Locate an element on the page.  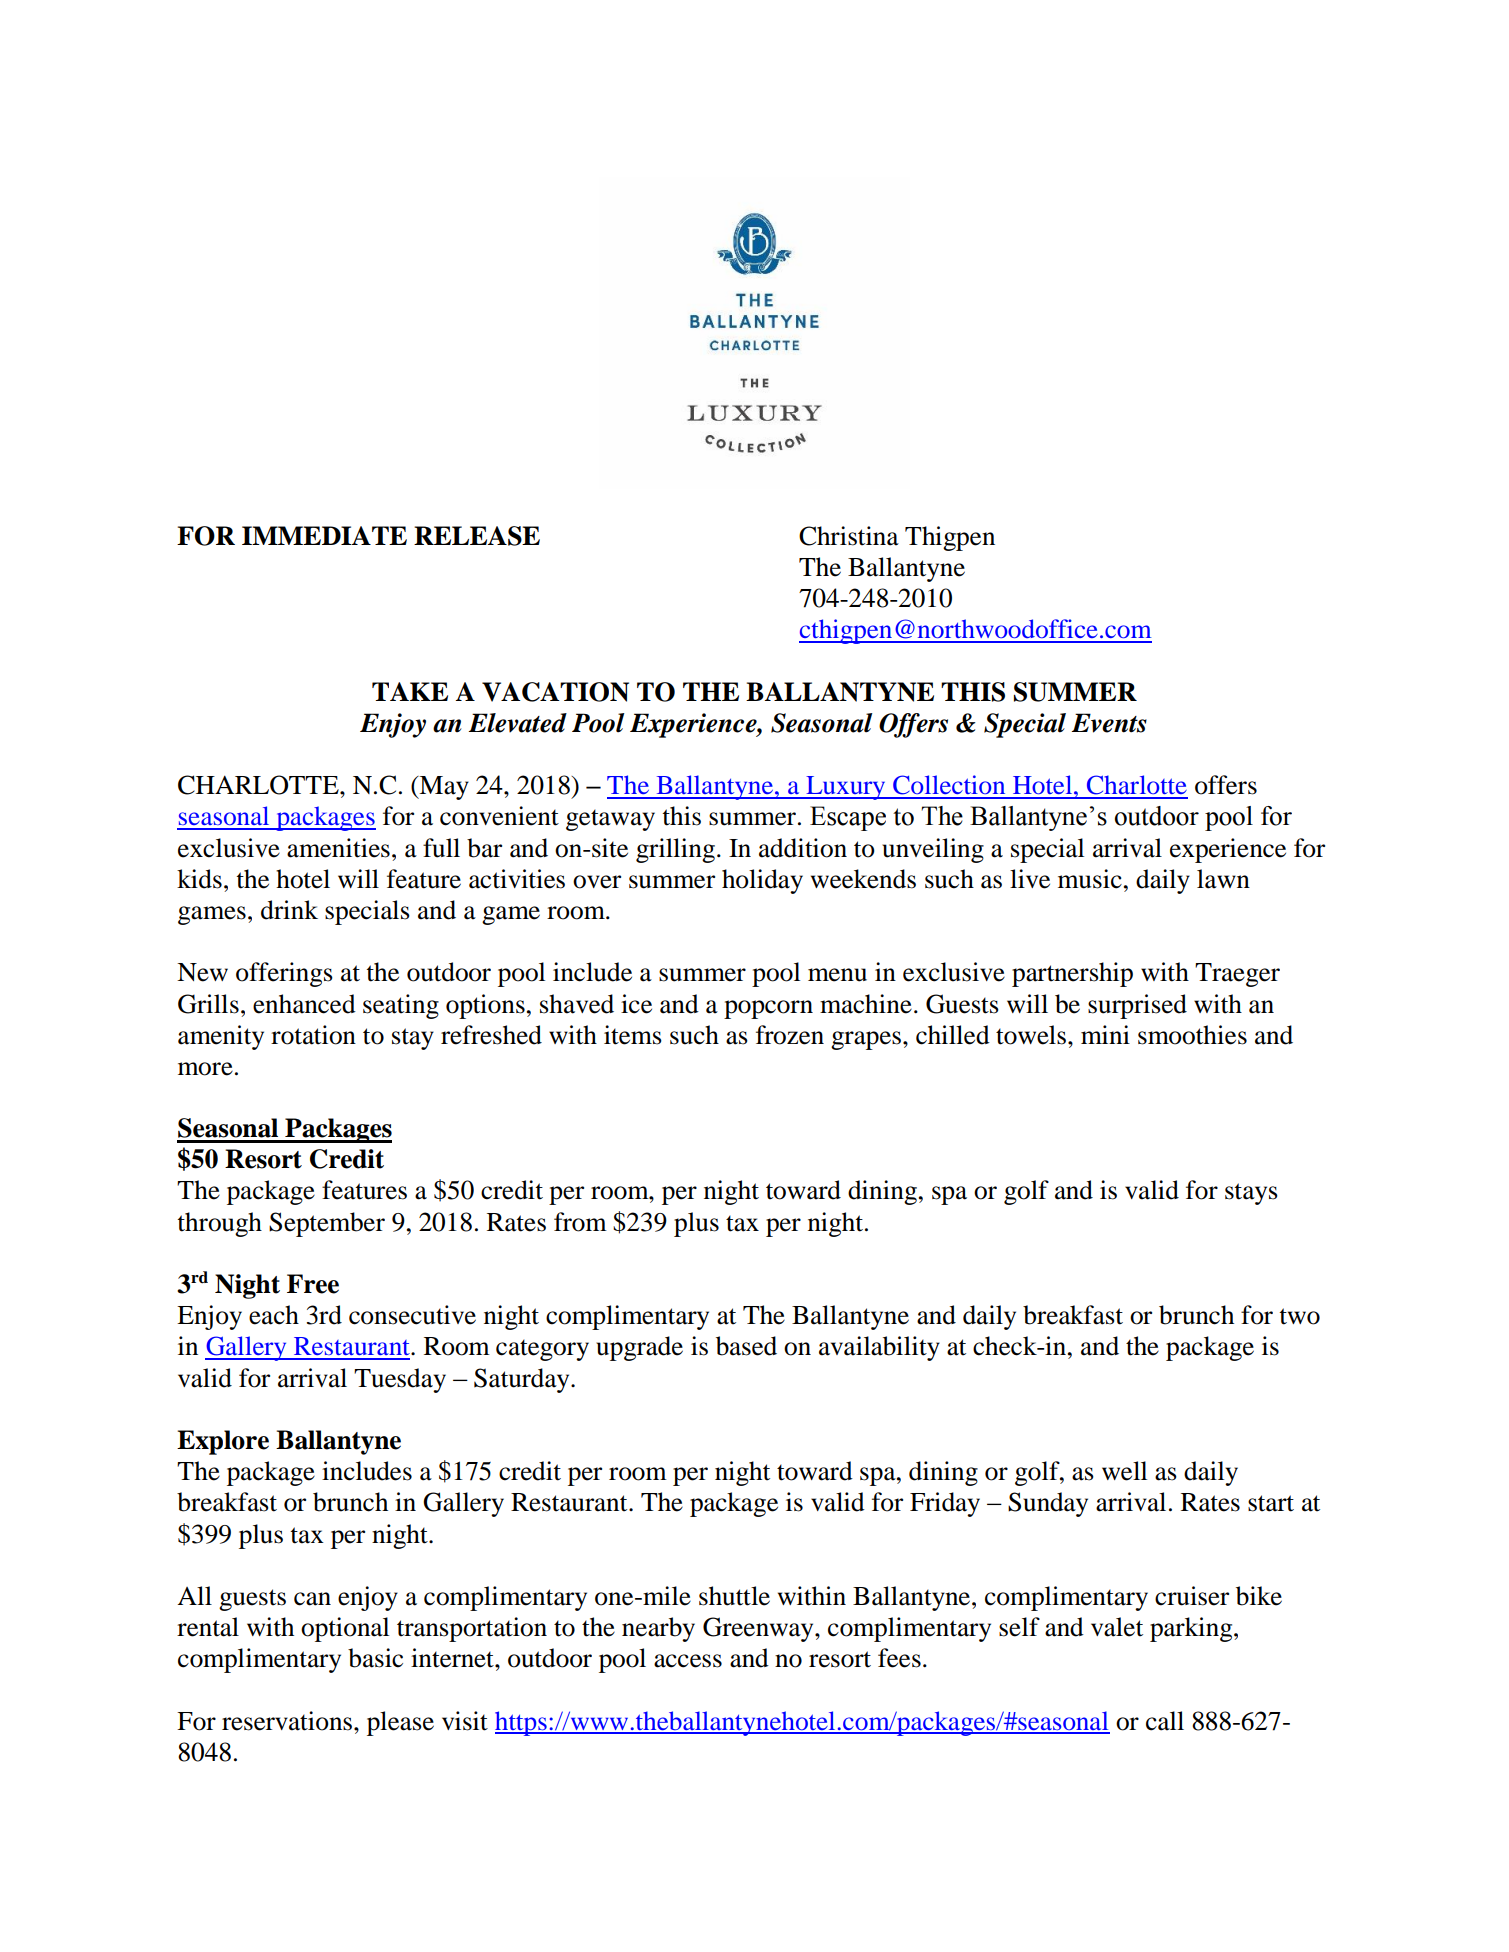
basic is located at coordinates (375, 1658).
